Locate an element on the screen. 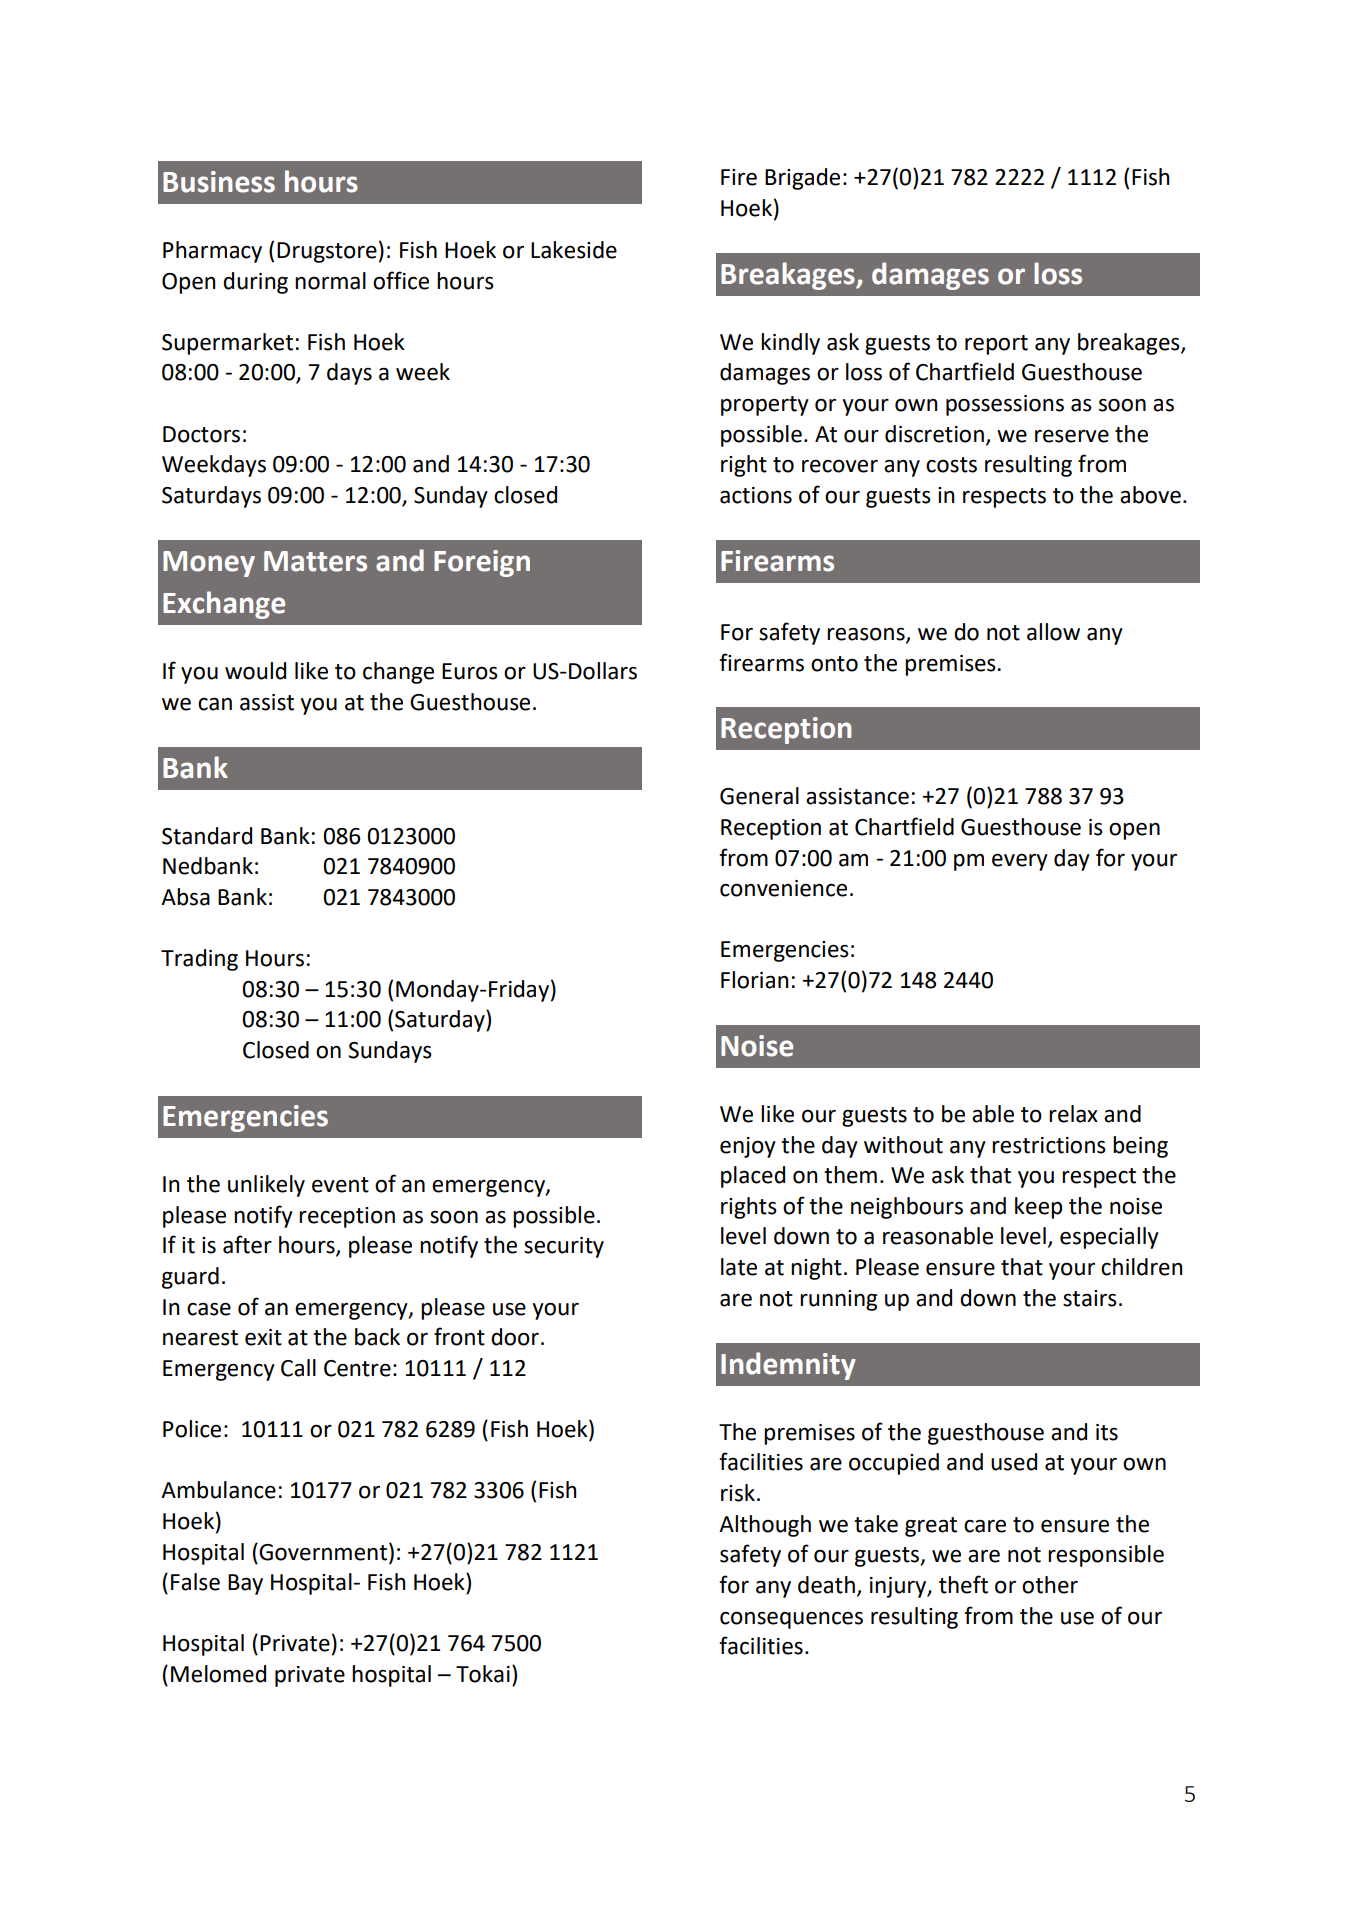 Image resolution: width=1358 pixels, height=1920 pixels. Lakeside is located at coordinates (574, 250).
